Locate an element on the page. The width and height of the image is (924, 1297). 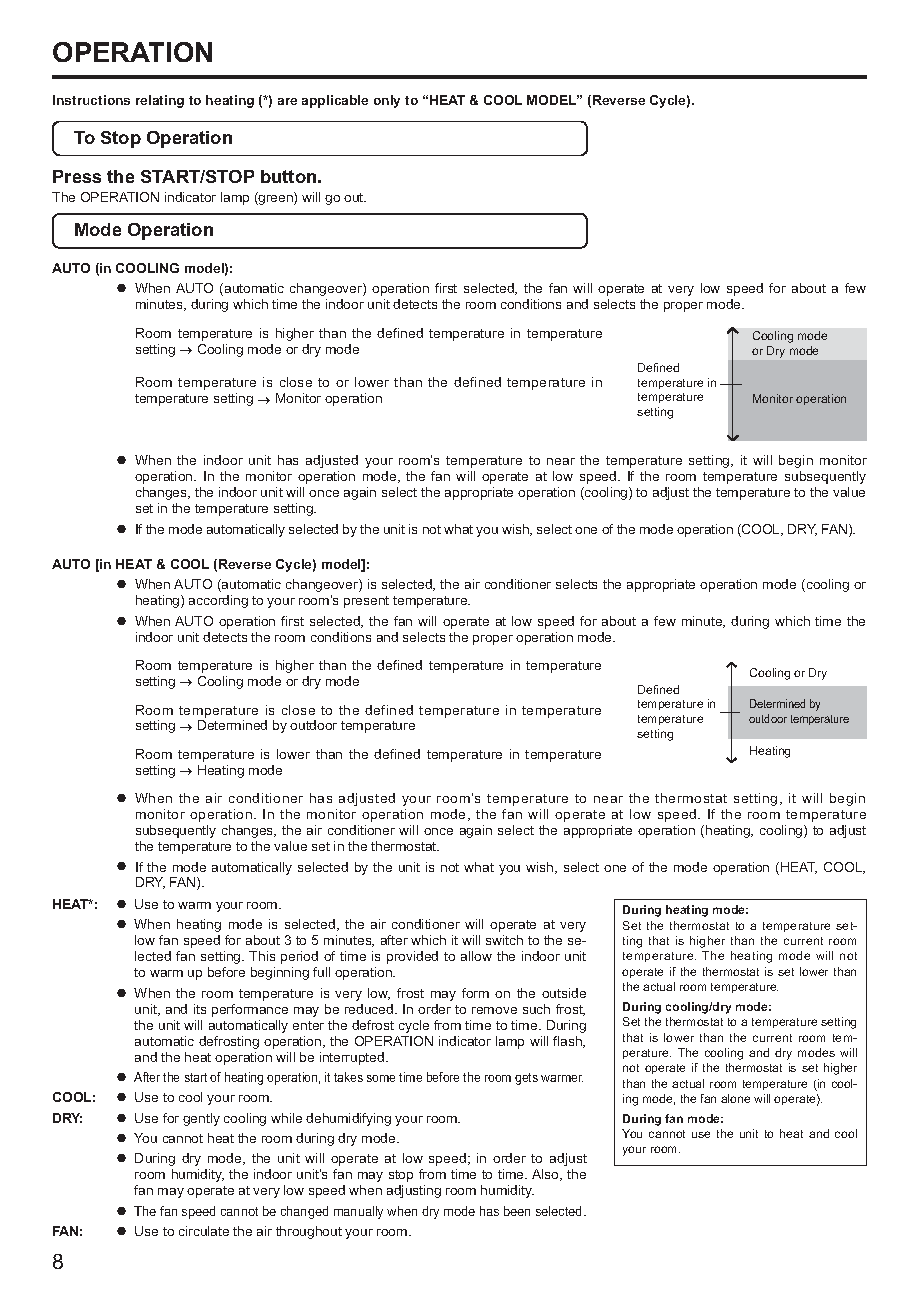
switch is located at coordinates (504, 940).
